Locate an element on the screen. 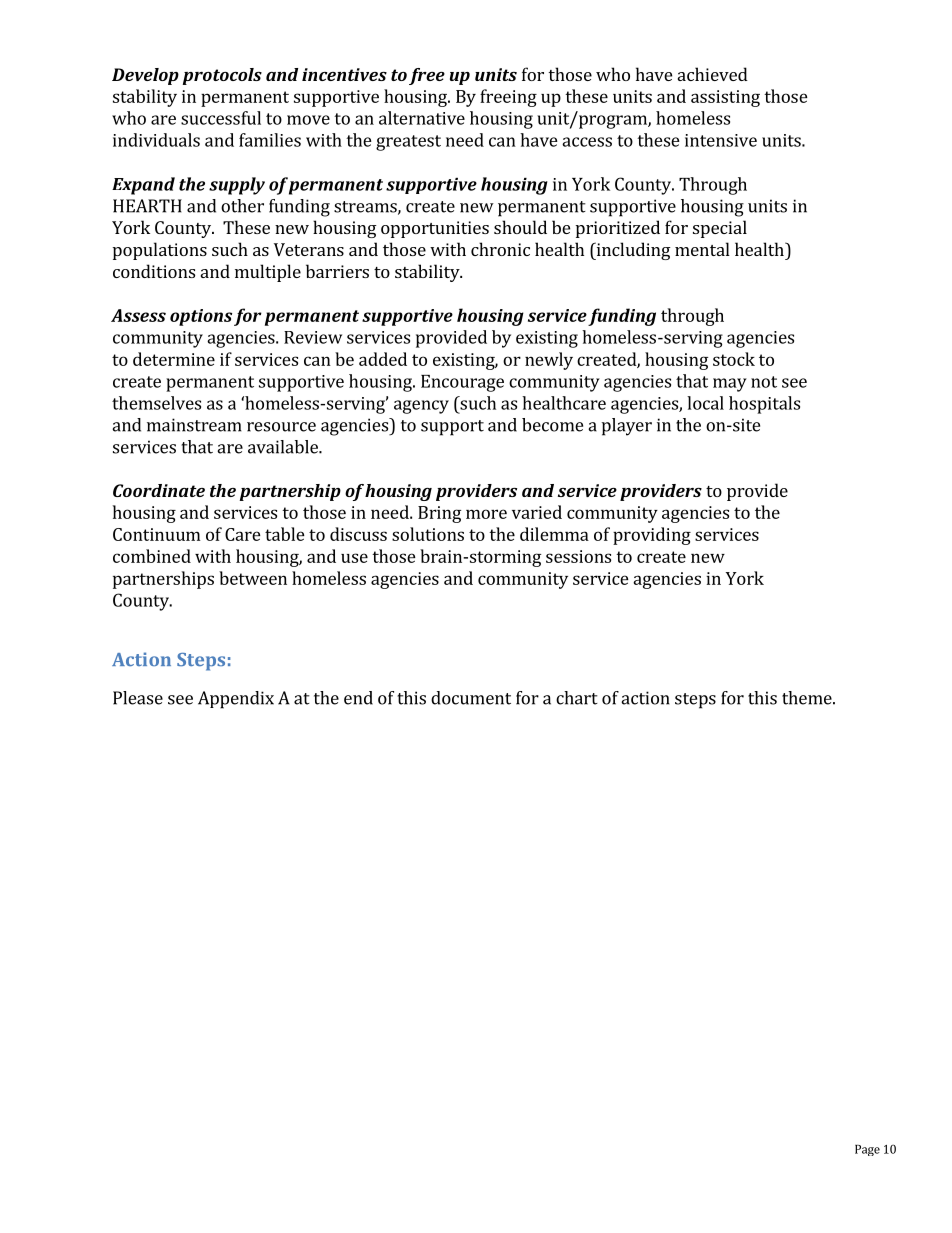  between is located at coordinates (253, 578).
